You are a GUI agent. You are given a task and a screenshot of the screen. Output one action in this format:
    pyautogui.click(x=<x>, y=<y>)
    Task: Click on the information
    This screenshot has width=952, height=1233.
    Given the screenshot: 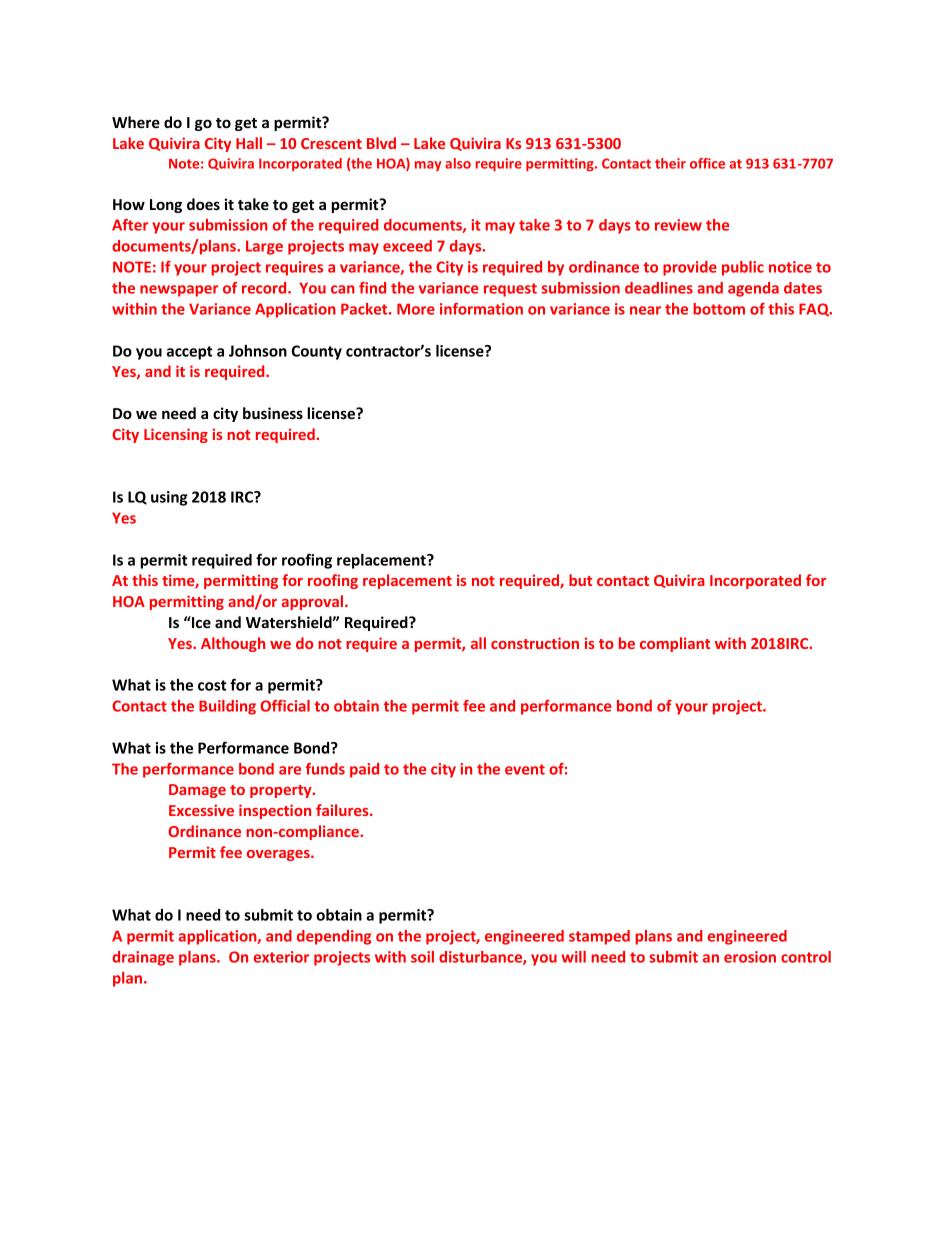 What is the action you would take?
    pyautogui.click(x=481, y=309)
